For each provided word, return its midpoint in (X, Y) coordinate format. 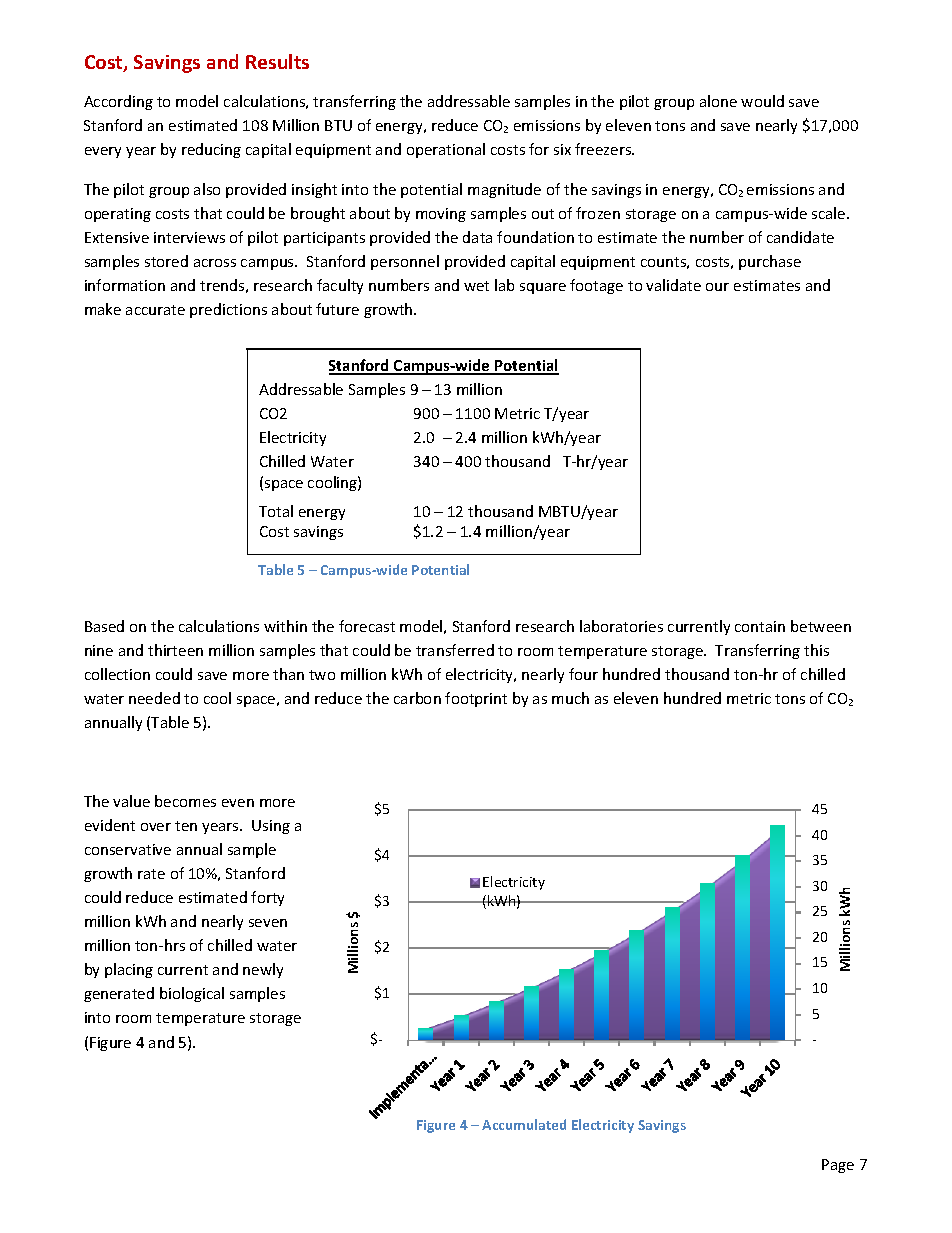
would (762, 101)
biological (192, 994)
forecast (367, 626)
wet (476, 286)
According (118, 102)
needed (154, 698)
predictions (228, 310)
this (816, 650)
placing (129, 970)
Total (276, 511)
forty (267, 898)
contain (760, 626)
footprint (476, 699)
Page (838, 1166)
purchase (770, 262)
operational (446, 150)
